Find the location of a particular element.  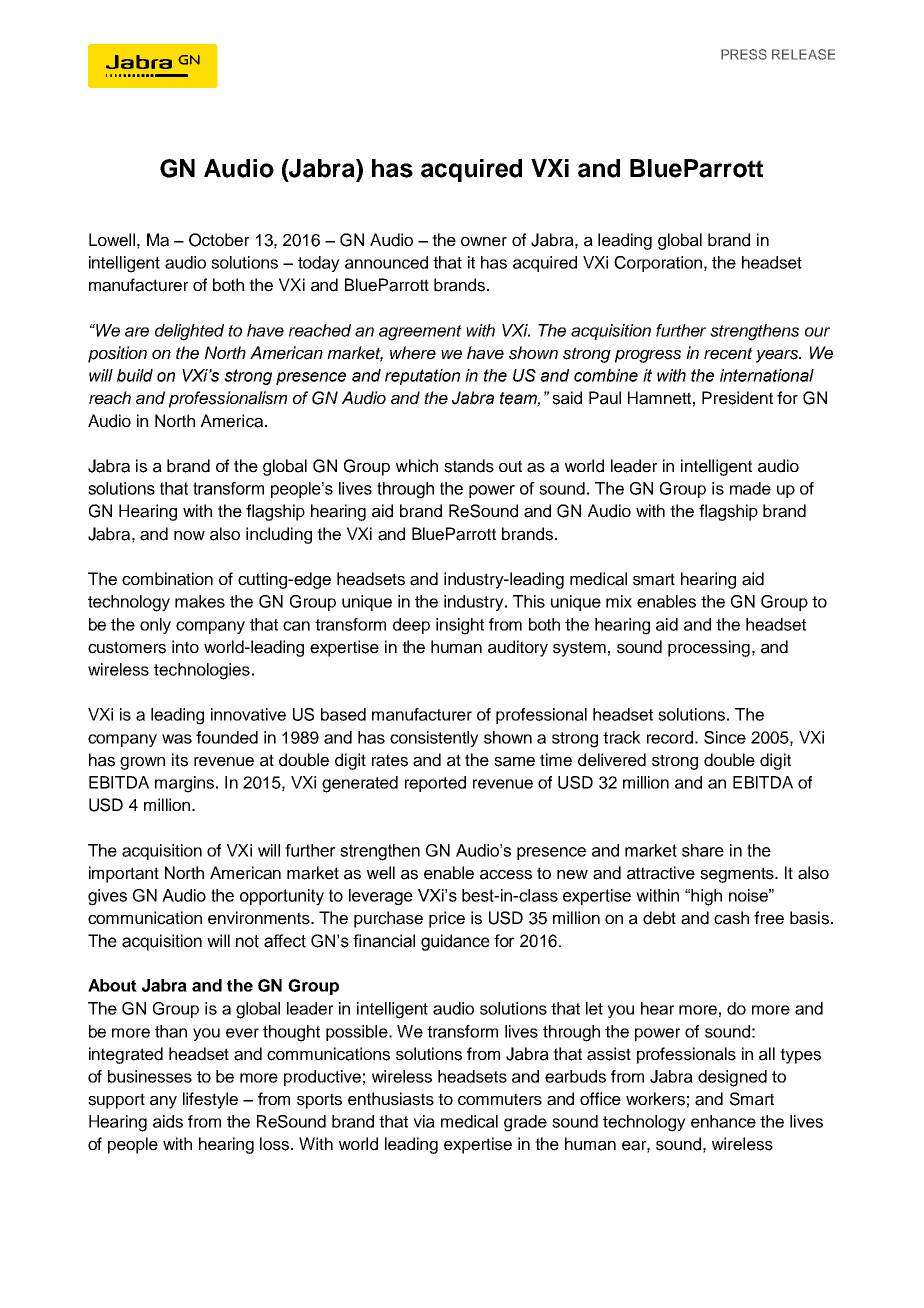

reported is located at coordinates (435, 784).
